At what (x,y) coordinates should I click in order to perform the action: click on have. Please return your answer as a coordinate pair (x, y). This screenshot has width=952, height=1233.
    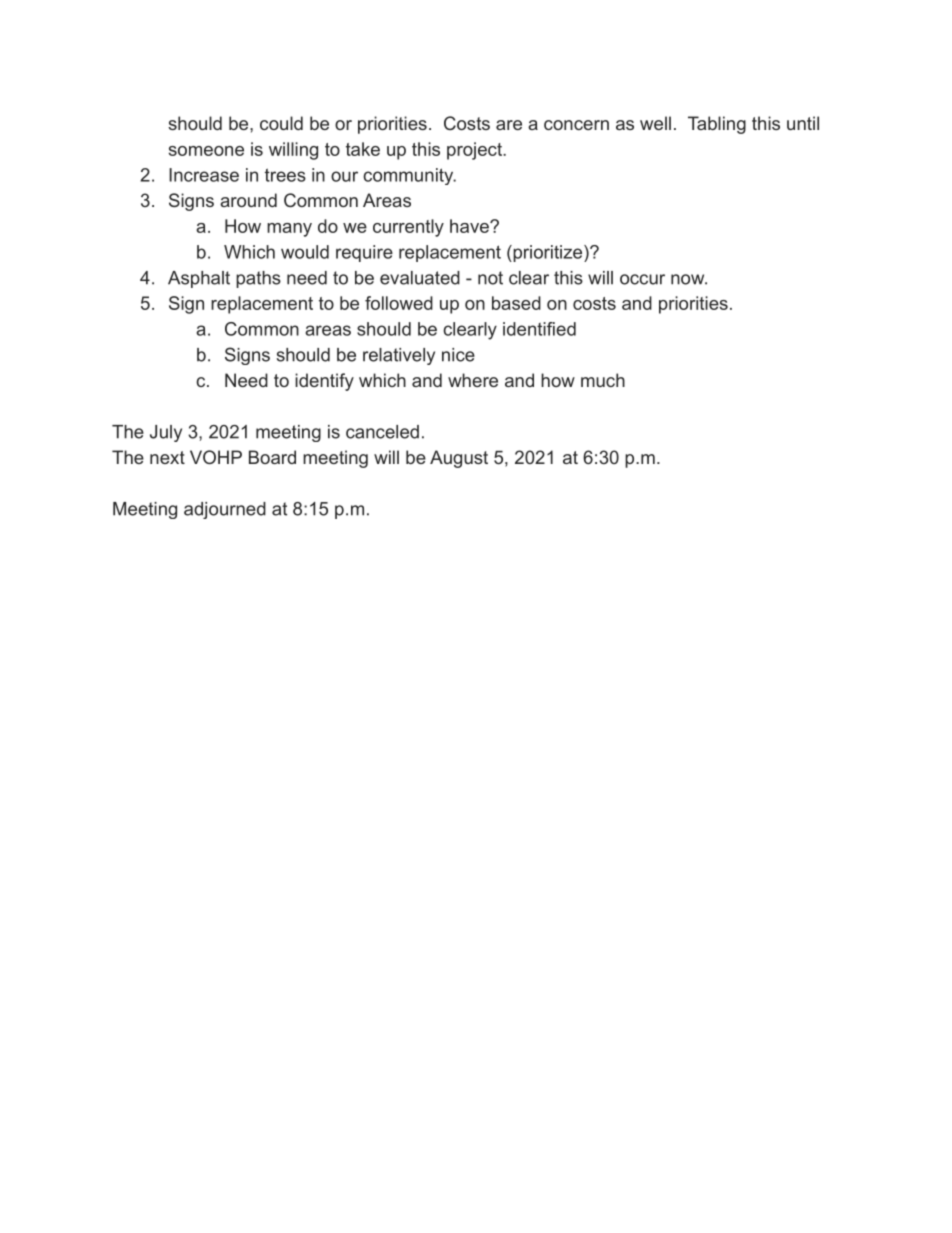
    Looking at the image, I should click on (470, 226).
